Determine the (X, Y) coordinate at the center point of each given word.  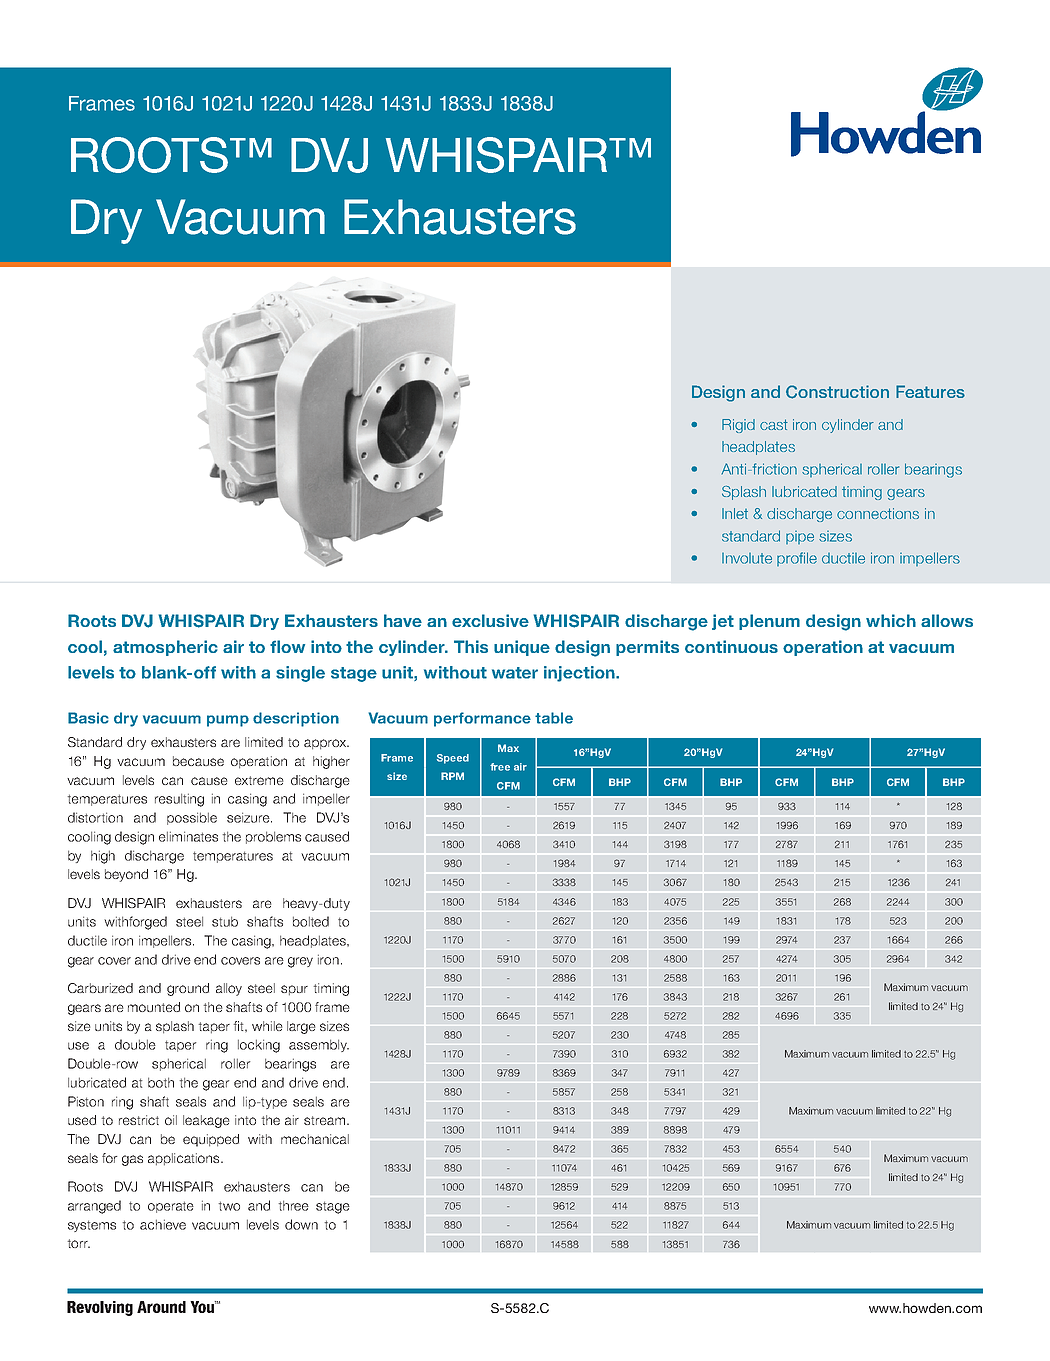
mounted (154, 1007)
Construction (837, 392)
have (403, 620)
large (301, 1027)
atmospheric (165, 648)
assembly (319, 1045)
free (500, 767)
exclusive (490, 620)
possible (192, 818)
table (554, 718)
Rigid (738, 426)
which (891, 620)
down (301, 1224)
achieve (163, 1224)
